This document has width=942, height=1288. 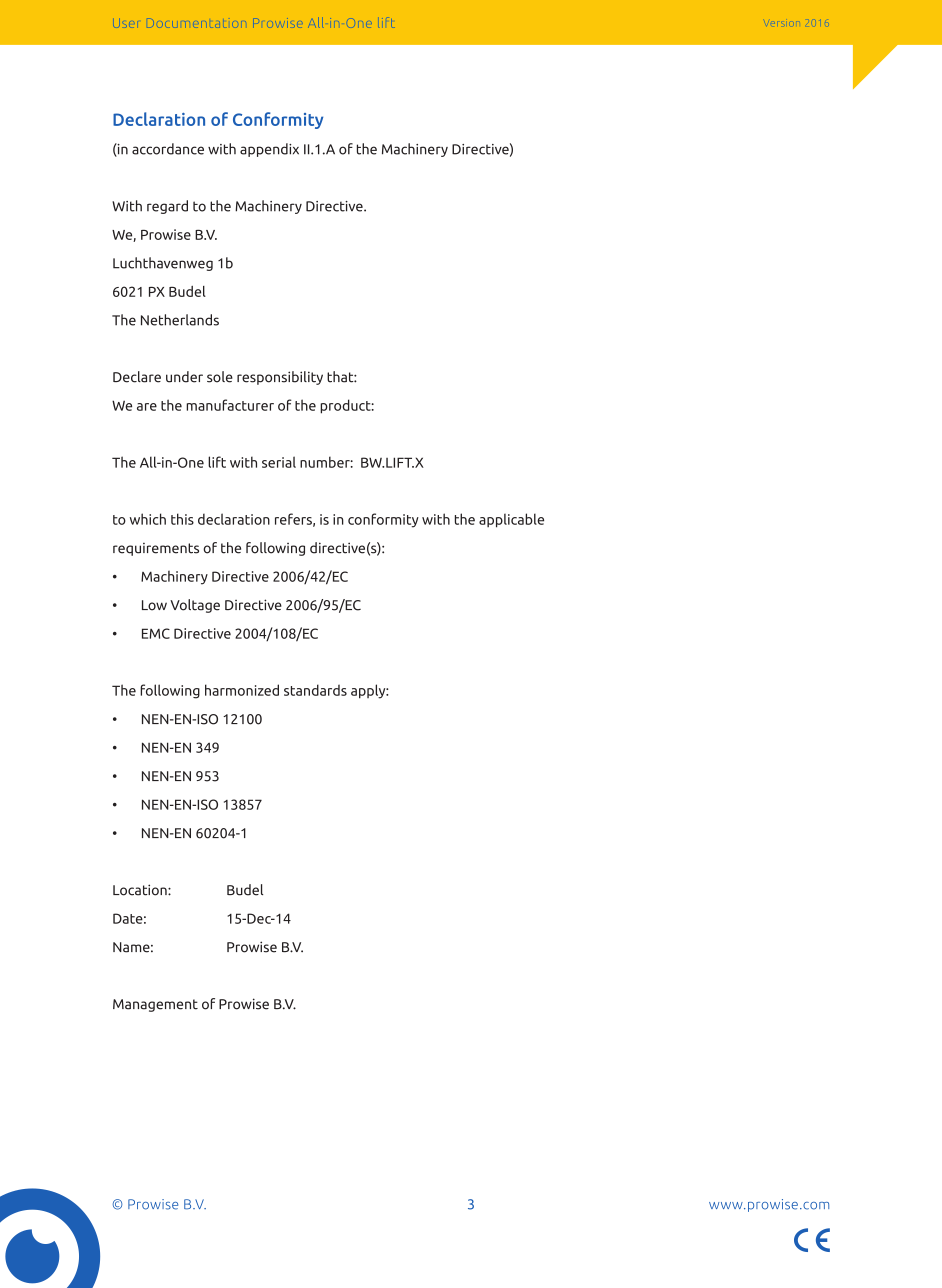 I want to click on accordance, so click(x=168, y=149).
